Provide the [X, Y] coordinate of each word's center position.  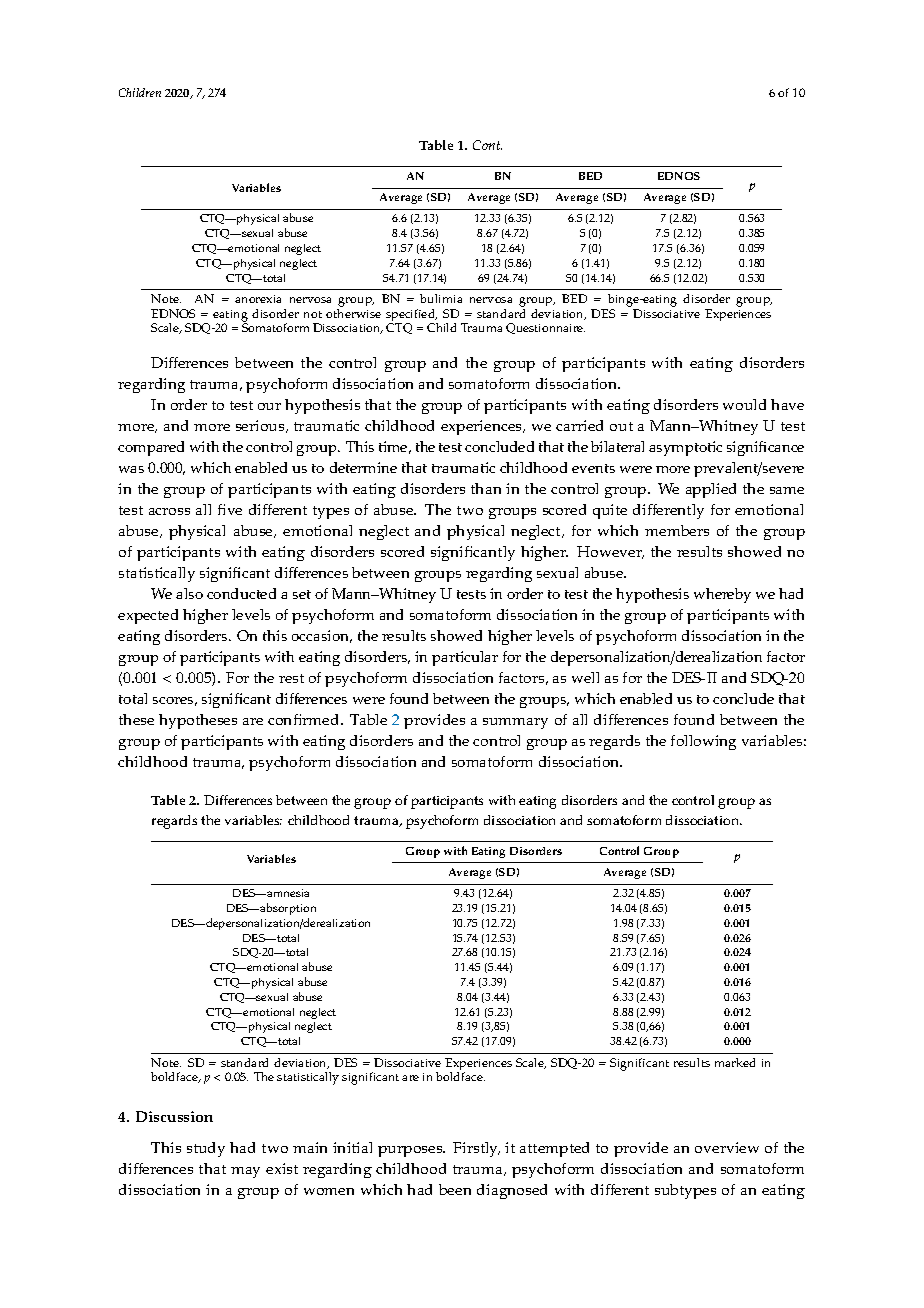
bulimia [441, 298]
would [744, 404]
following [703, 742]
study [206, 1149]
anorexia [258, 299]
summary [515, 723]
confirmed [305, 719]
